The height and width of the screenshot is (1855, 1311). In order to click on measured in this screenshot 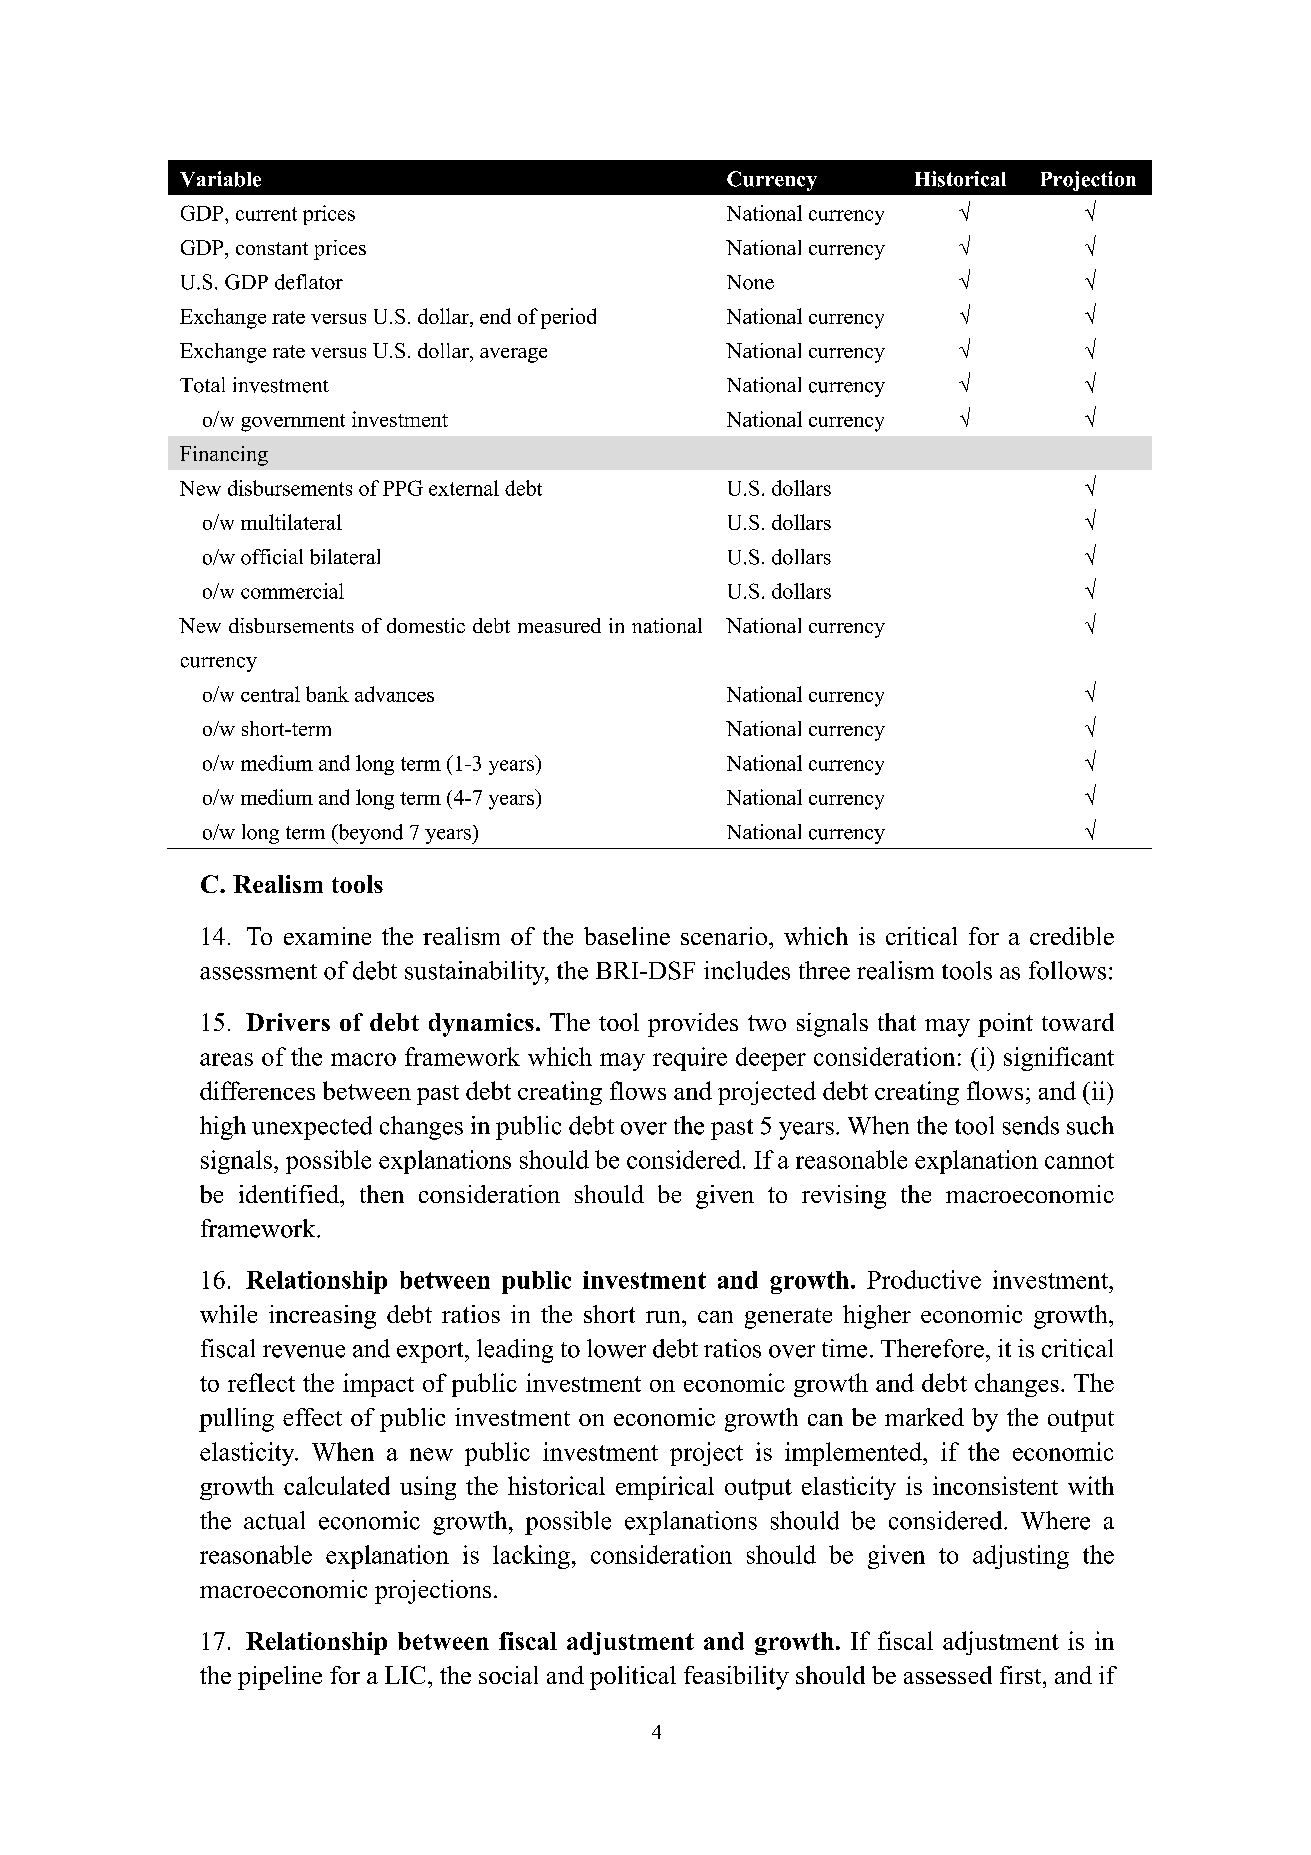, I will do `click(559, 625)`.
